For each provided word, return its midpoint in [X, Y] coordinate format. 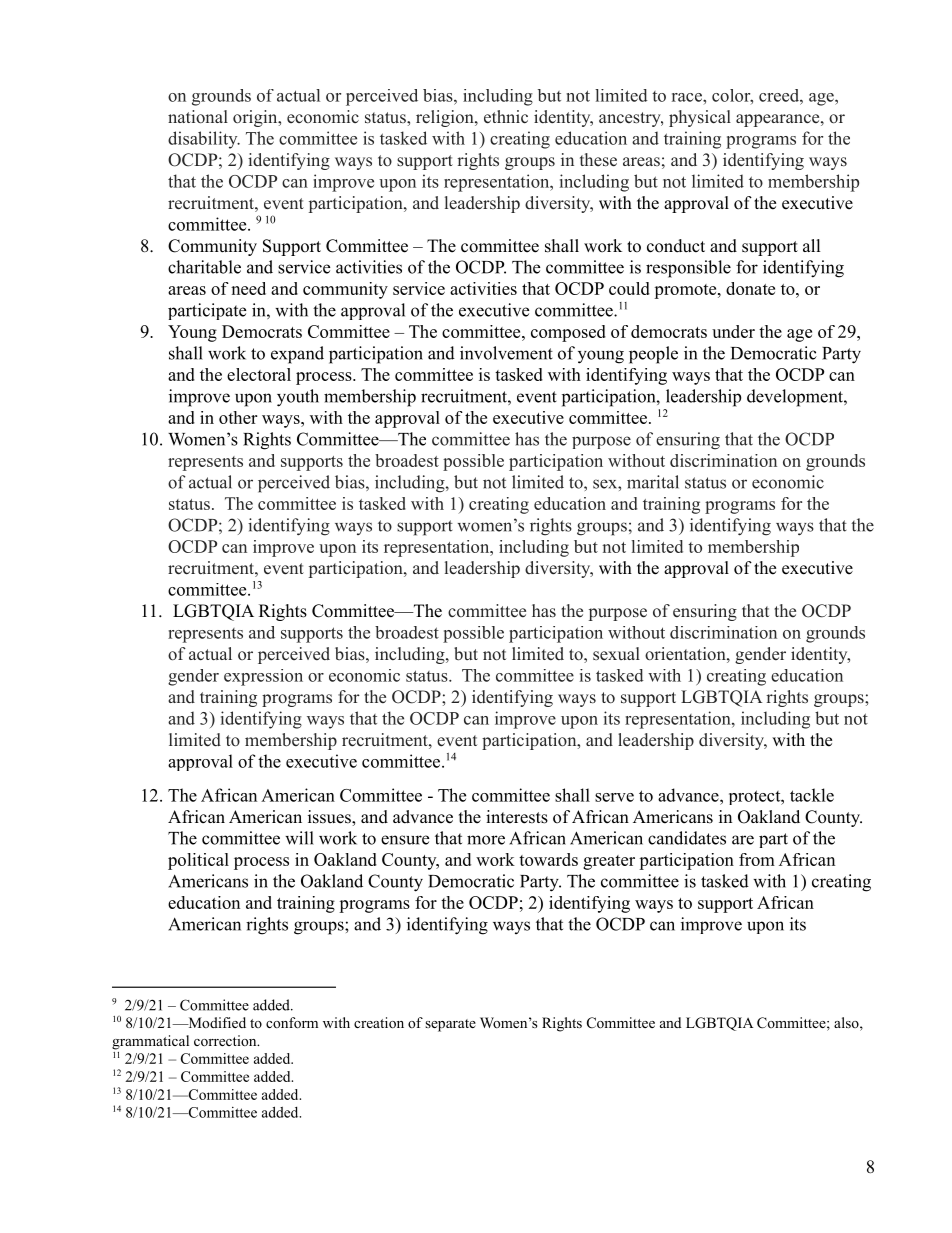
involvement [506, 353]
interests [517, 817]
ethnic [506, 117]
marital [653, 482]
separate [450, 1025]
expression [263, 677]
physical [700, 118]
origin [256, 118]
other [238, 417]
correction [226, 1040]
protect [755, 797]
